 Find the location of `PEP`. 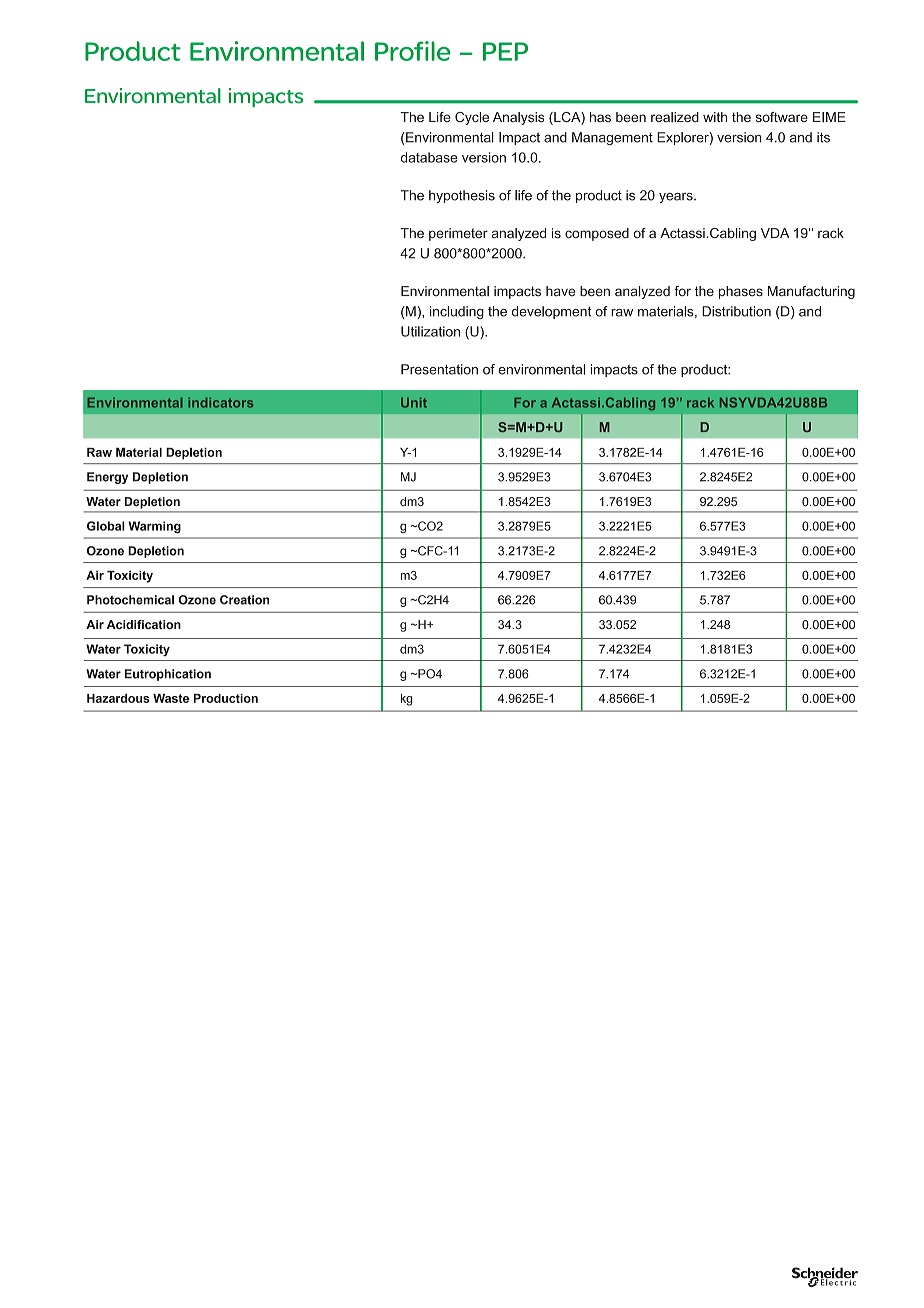

PEP is located at coordinates (505, 51).
